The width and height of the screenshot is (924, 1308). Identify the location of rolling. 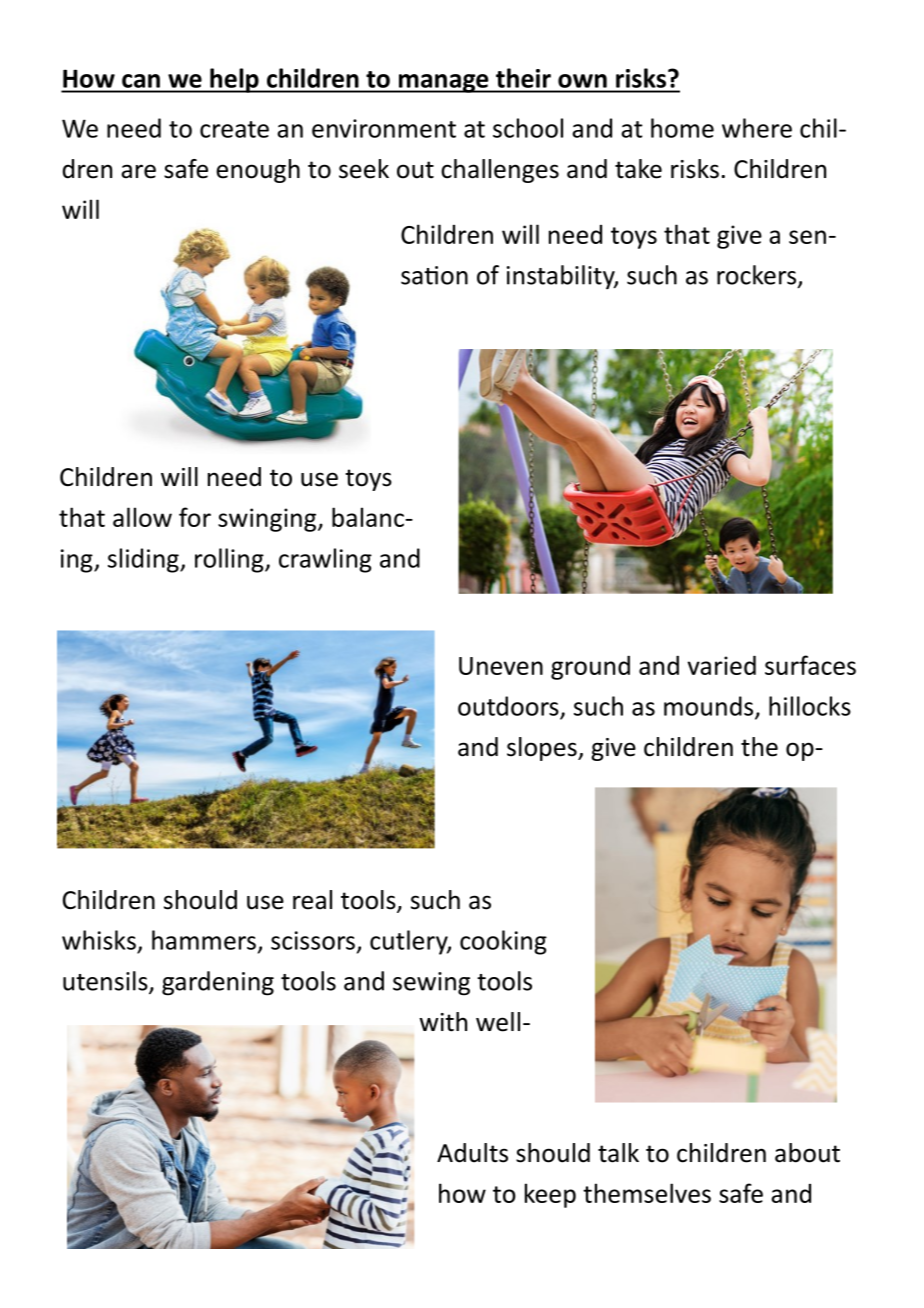
(230, 560).
